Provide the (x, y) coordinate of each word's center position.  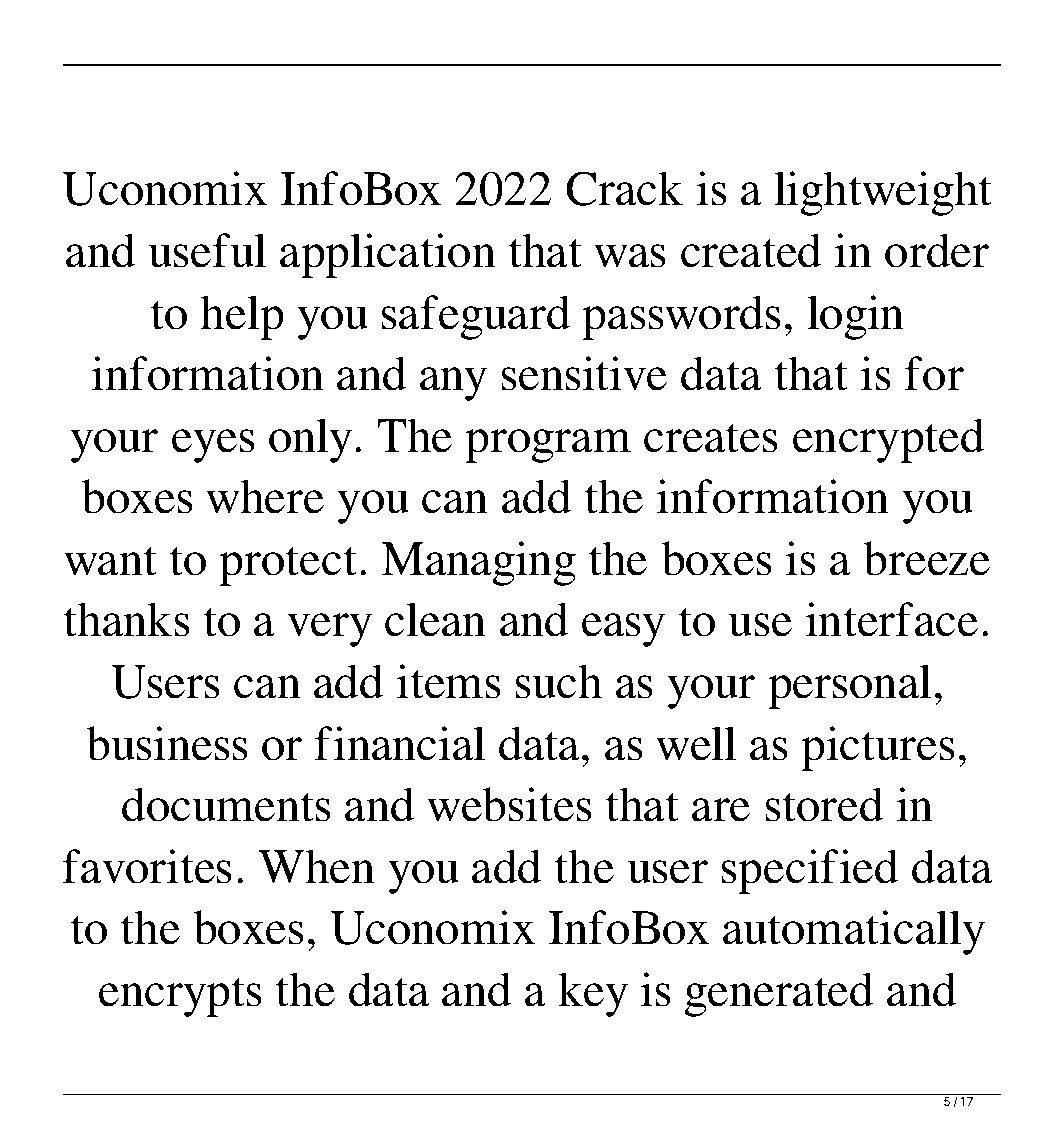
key (593, 994)
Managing (478, 563)
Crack (624, 188)
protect (288, 566)
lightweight (883, 193)
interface (892, 619)
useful (207, 250)
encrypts (180, 997)
